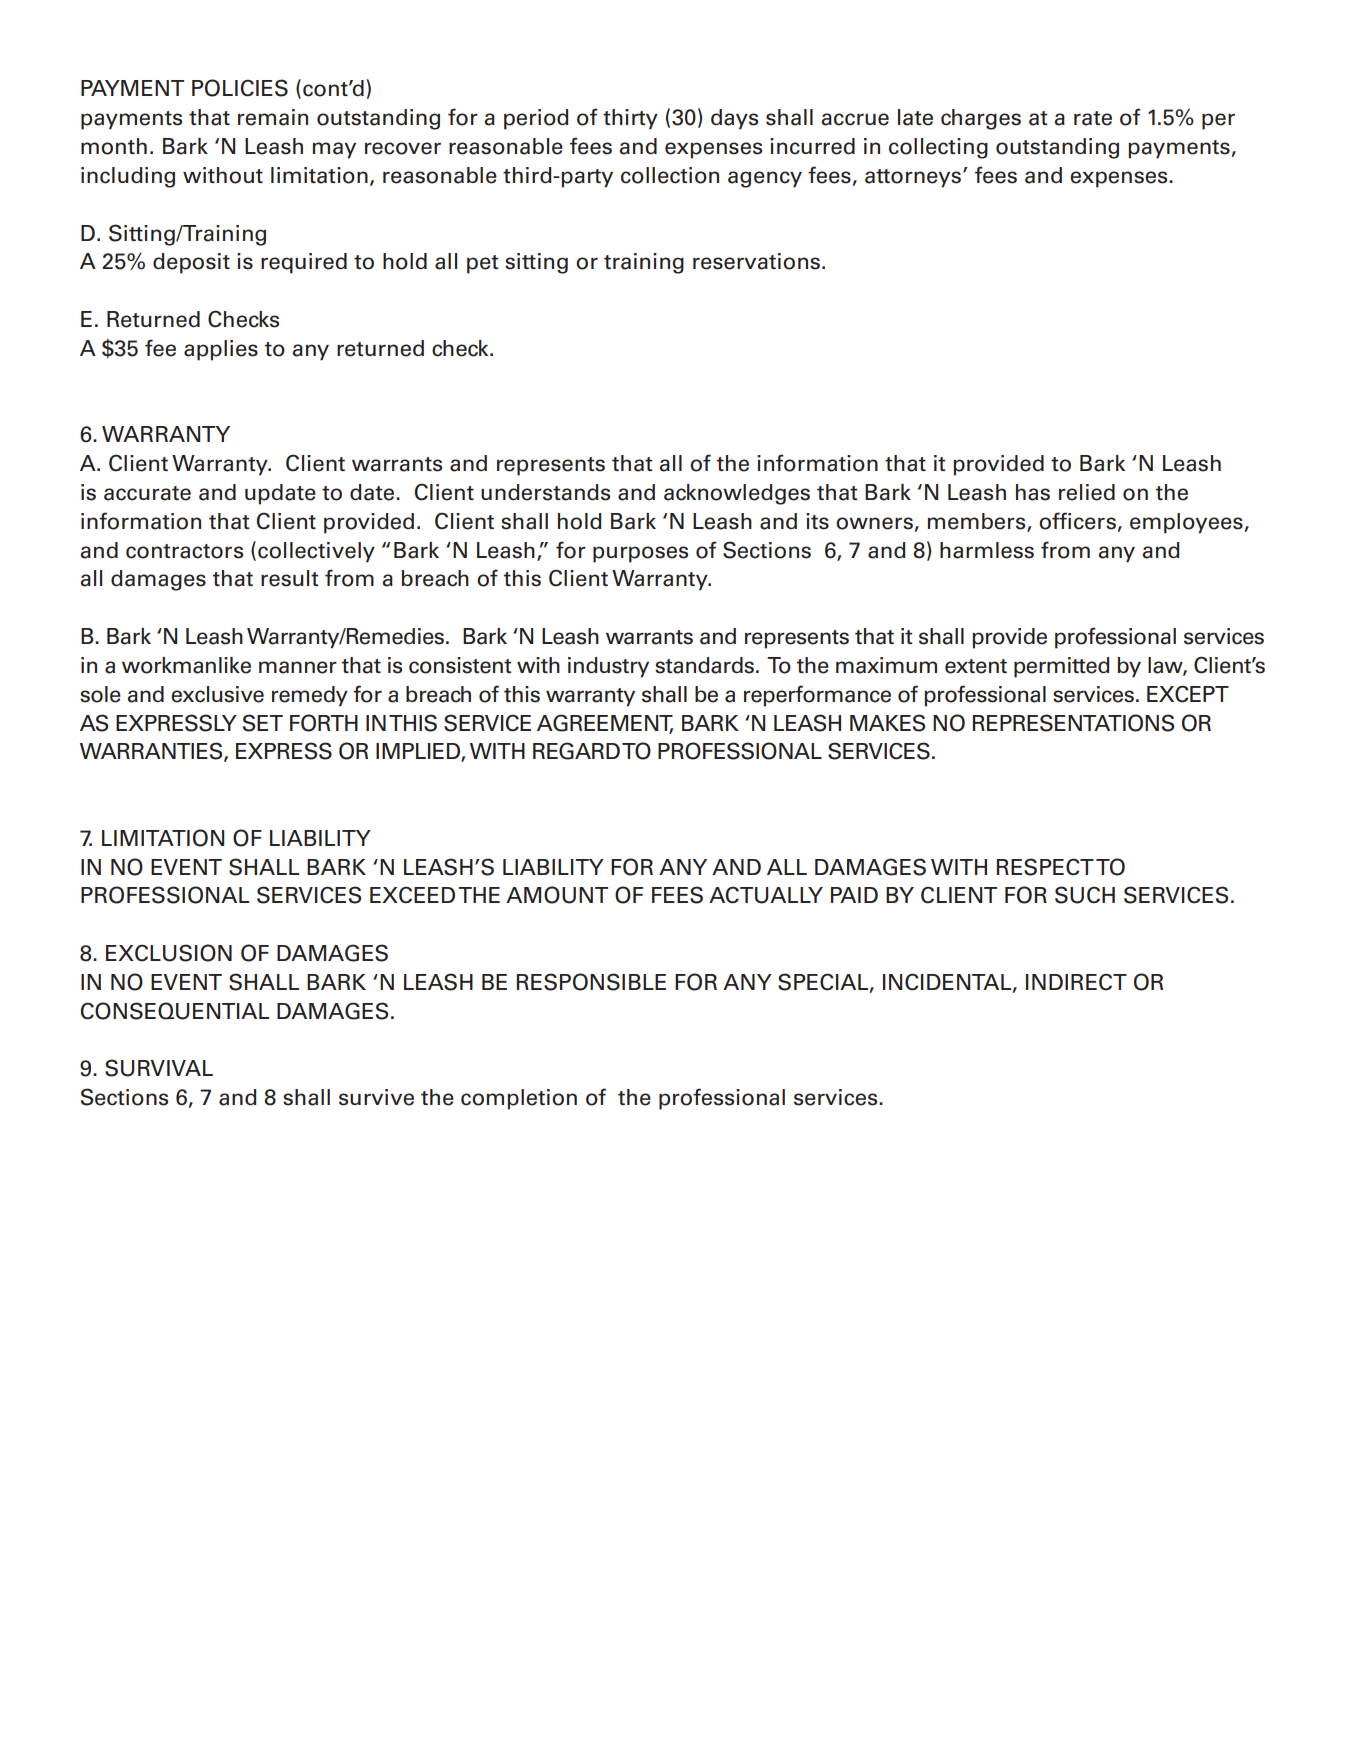 Image resolution: width=1357 pixels, height=1756 pixels. Describe the element at coordinates (221, 350) in the screenshot. I see `applies` at that location.
